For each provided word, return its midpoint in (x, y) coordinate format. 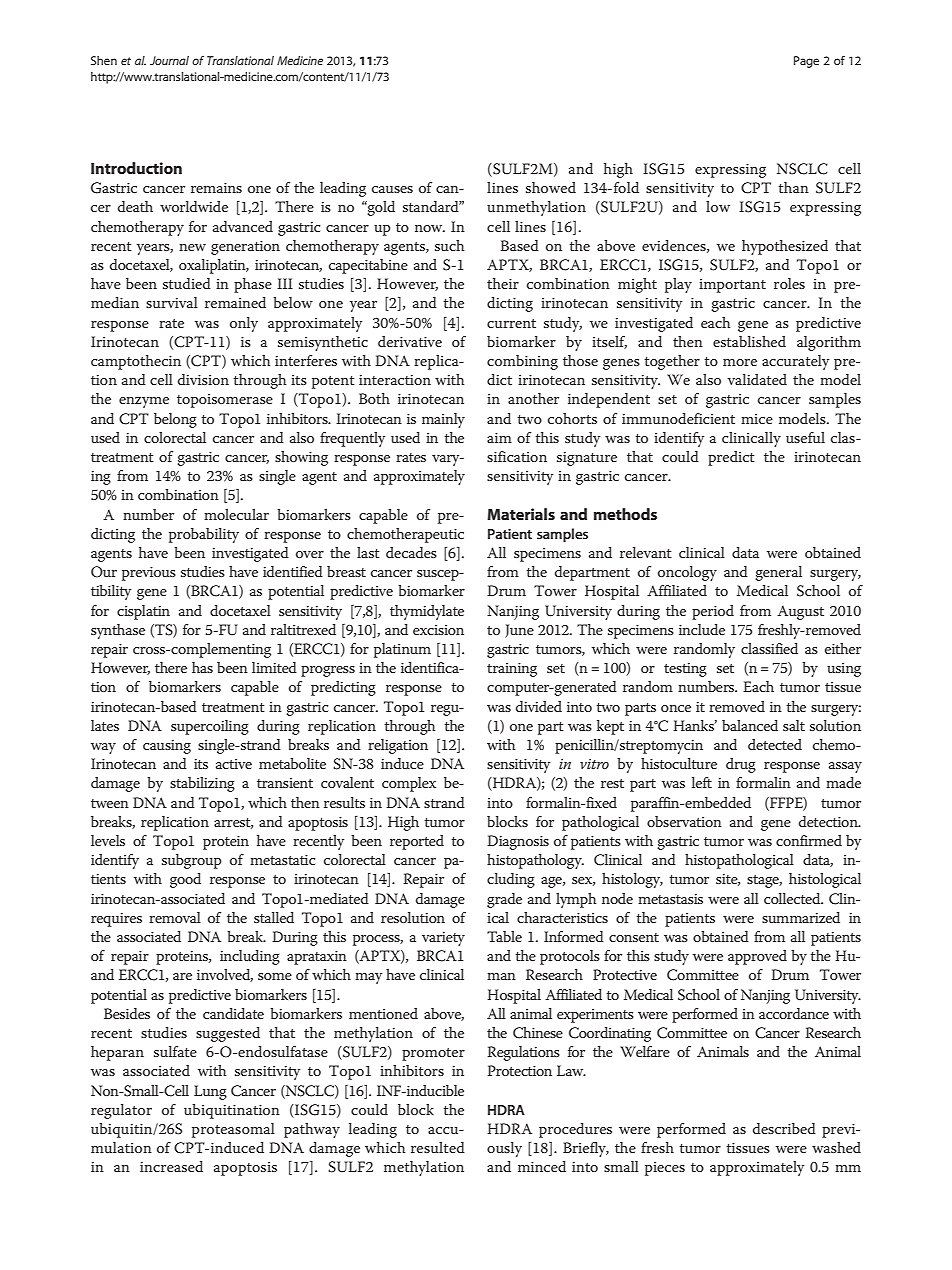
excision (438, 630)
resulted (438, 1147)
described (784, 1128)
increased (171, 1166)
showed (551, 187)
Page (806, 62)
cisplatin (143, 612)
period (713, 612)
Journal (169, 60)
